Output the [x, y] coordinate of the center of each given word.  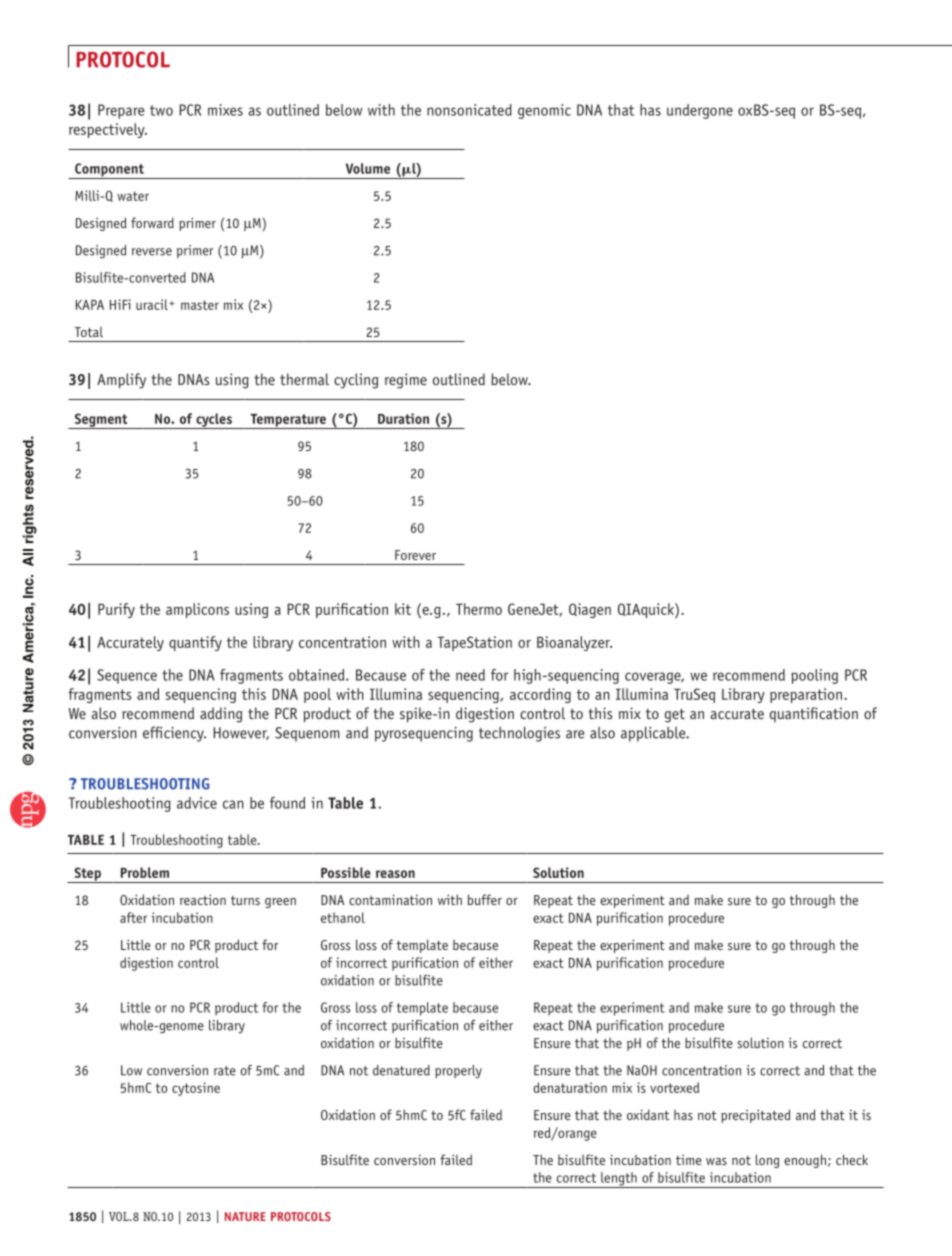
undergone [700, 111]
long [768, 1161]
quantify [195, 643]
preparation [806, 695]
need [470, 675]
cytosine [196, 1089]
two [161, 110]
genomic [544, 111]
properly [458, 1071]
